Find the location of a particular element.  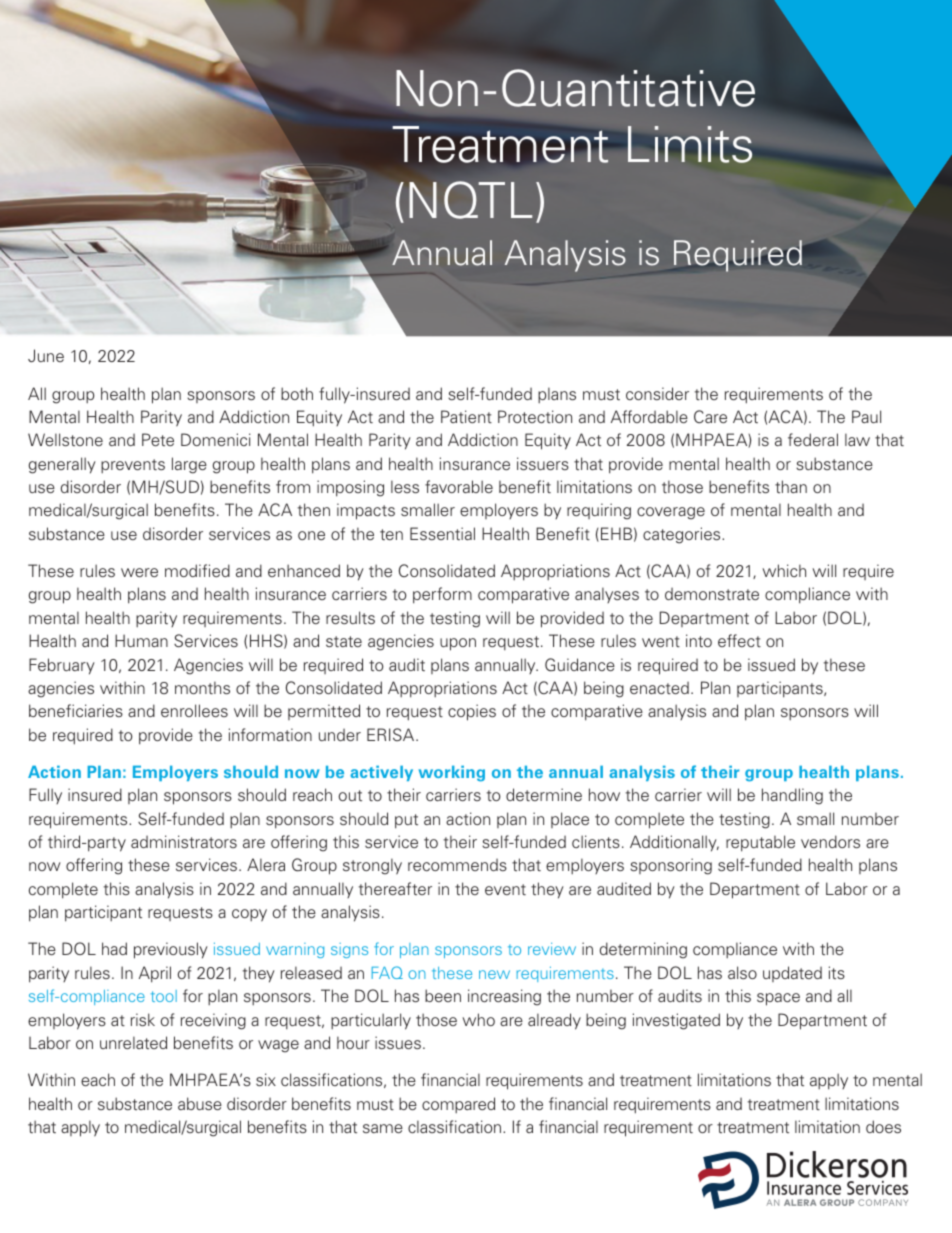

working is located at coordinates (452, 774).
